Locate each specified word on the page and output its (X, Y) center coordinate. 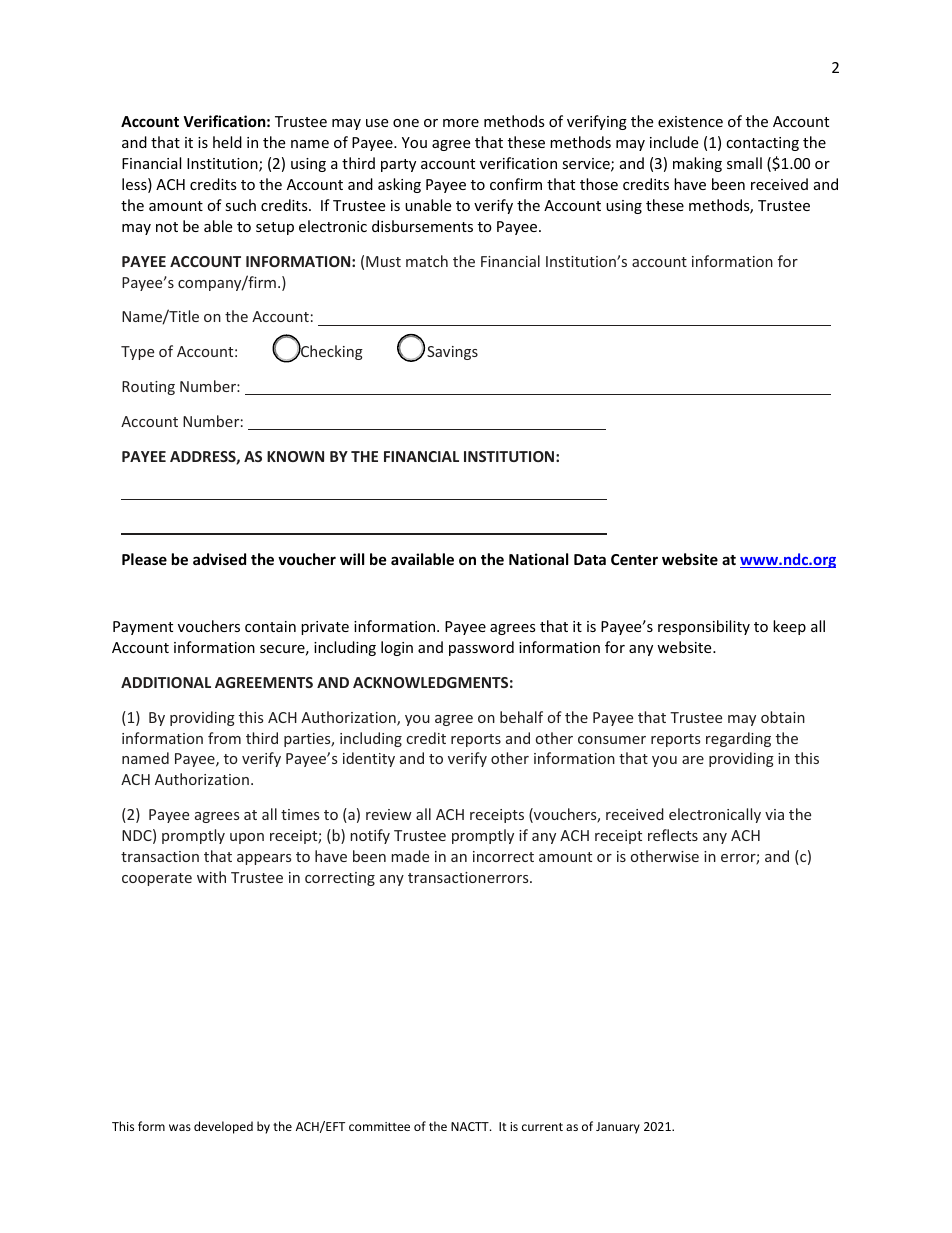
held (227, 142)
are (693, 760)
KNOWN (295, 456)
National (538, 559)
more (461, 123)
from (224, 738)
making (697, 164)
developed (223, 1127)
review (389, 814)
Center (634, 559)
